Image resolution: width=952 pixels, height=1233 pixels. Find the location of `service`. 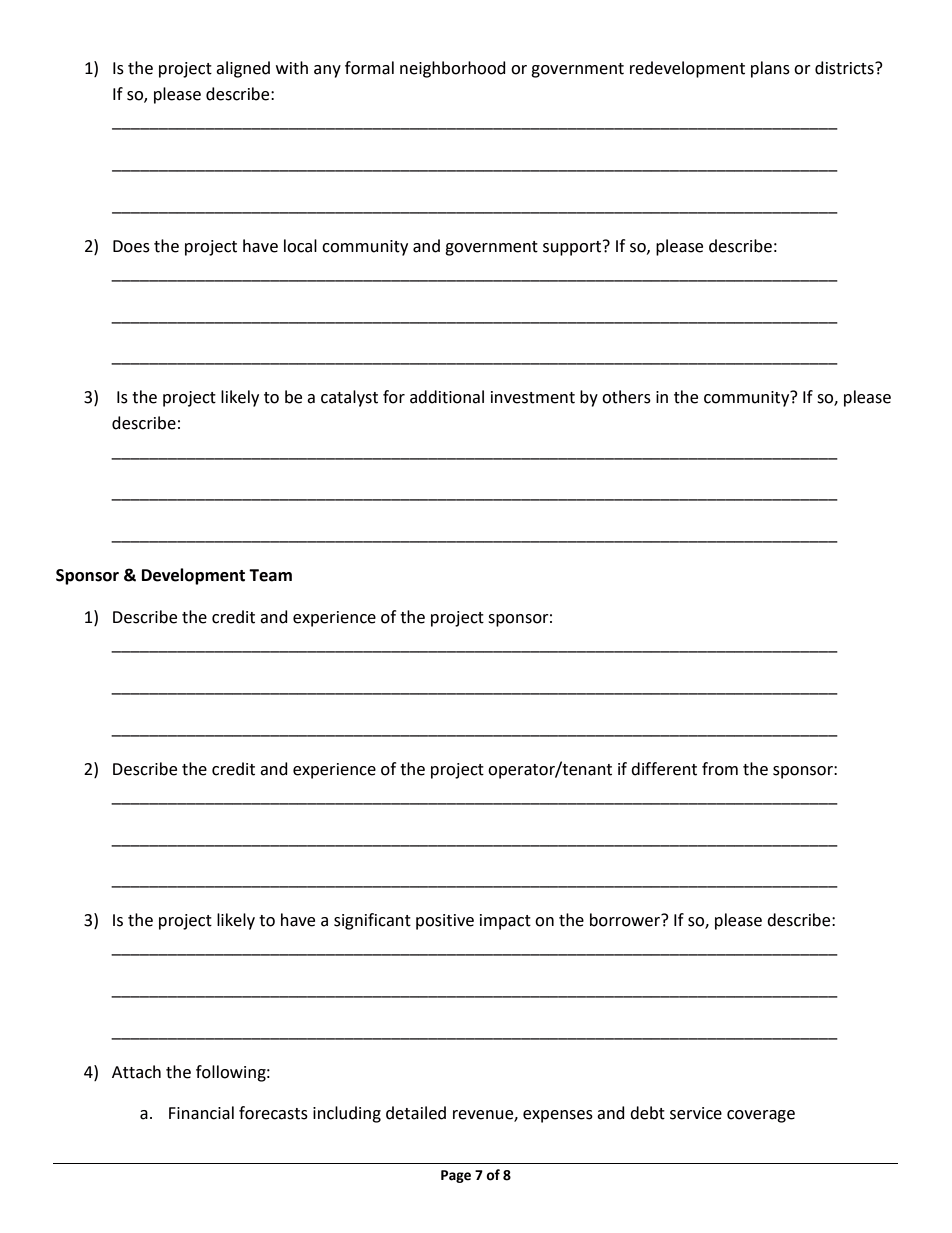

service is located at coordinates (696, 1113).
